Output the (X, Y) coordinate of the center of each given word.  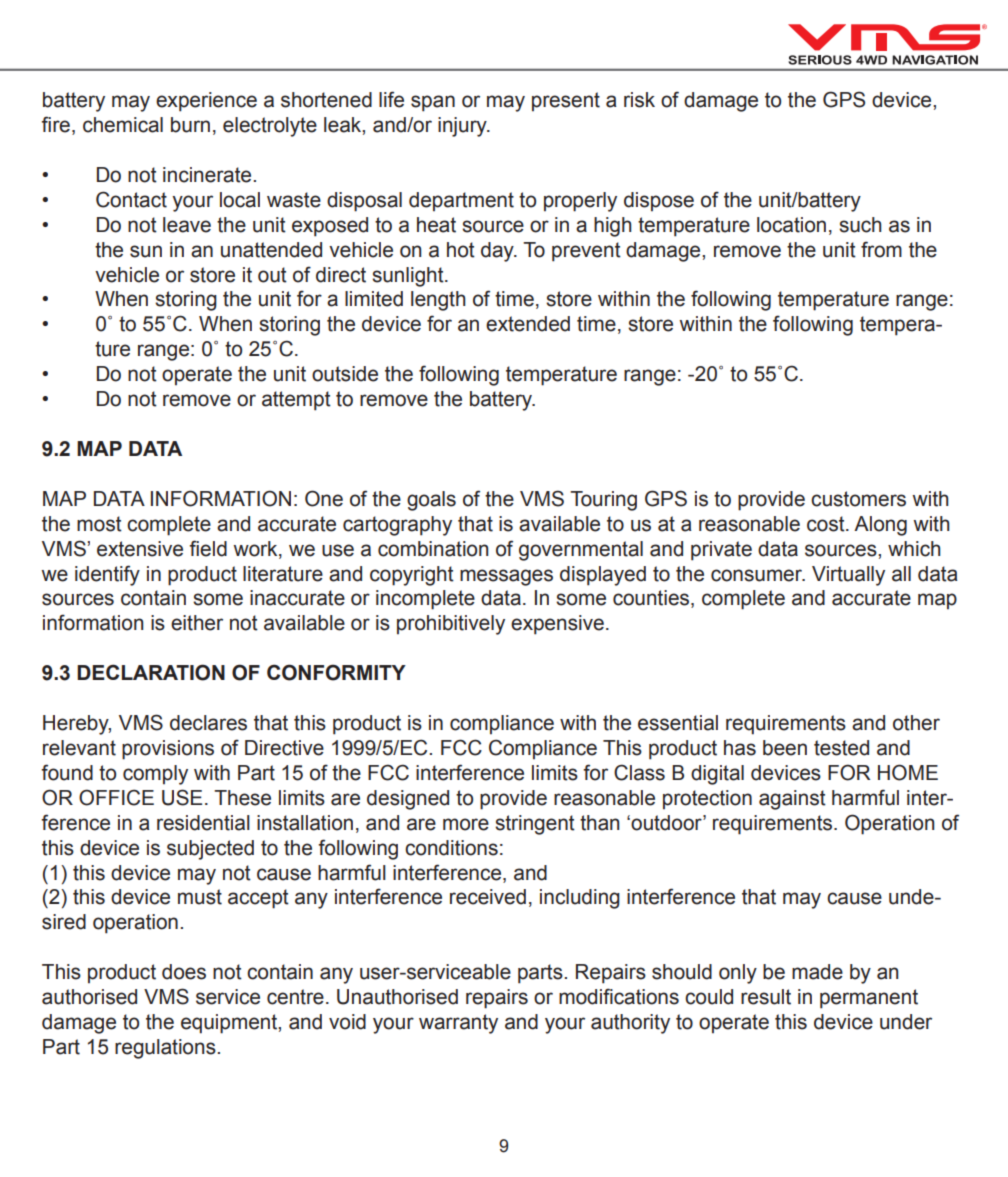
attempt (296, 401)
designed (408, 800)
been (785, 748)
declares (208, 723)
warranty (458, 1024)
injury (463, 127)
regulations (166, 1049)
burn (190, 125)
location (791, 225)
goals (431, 501)
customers (858, 499)
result (766, 997)
